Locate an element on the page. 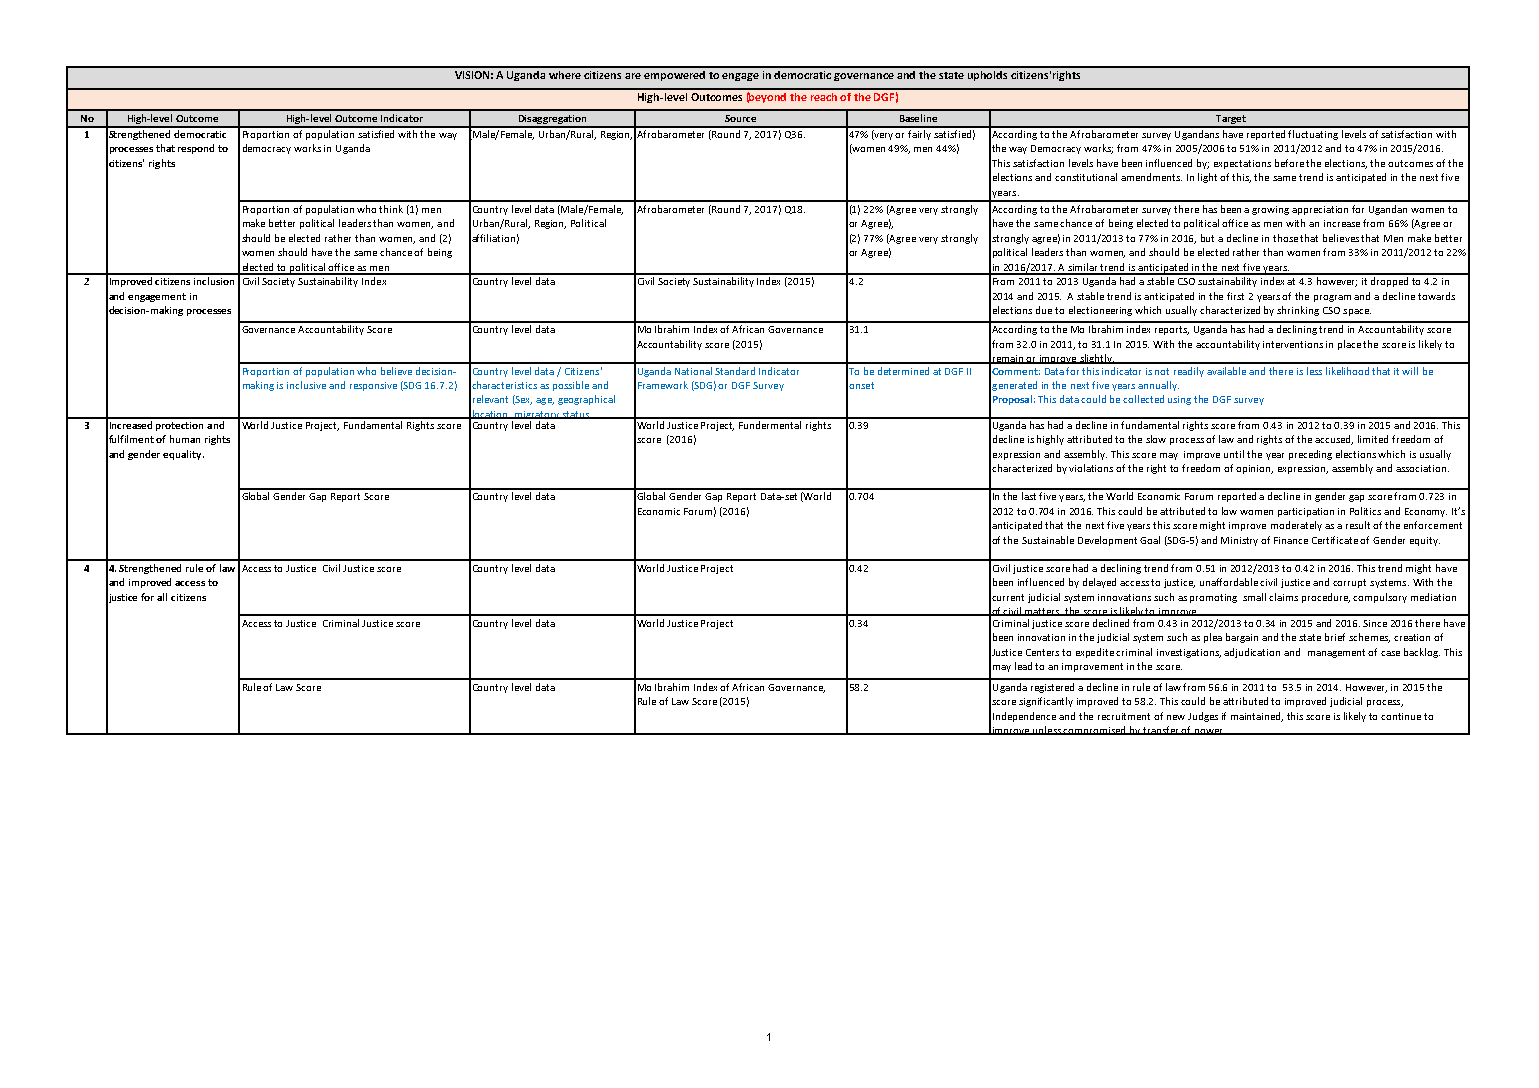 The width and height of the image is (1539, 1088). Framework is located at coordinates (663, 385).
